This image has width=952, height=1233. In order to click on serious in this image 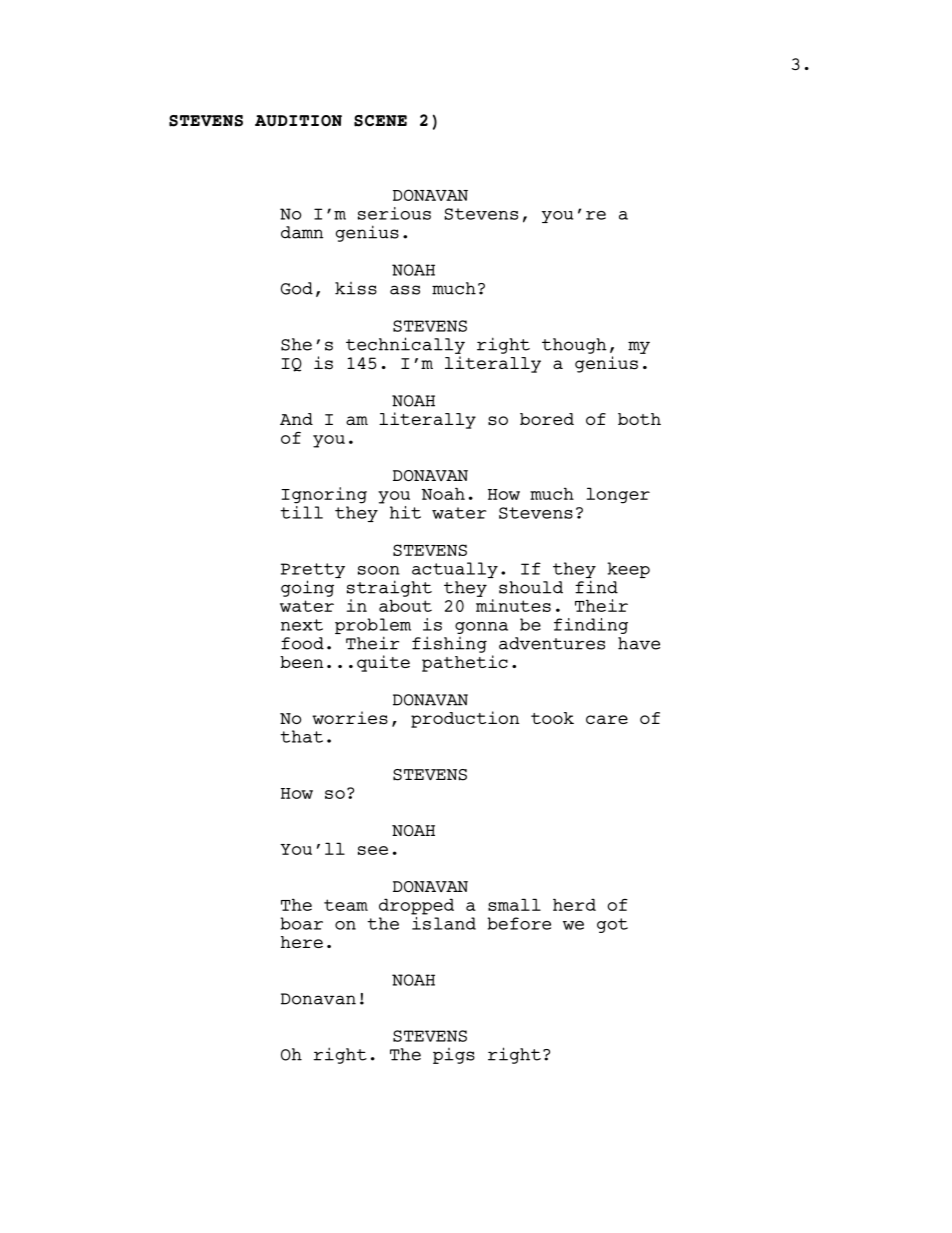, I will do `click(394, 213)`.
